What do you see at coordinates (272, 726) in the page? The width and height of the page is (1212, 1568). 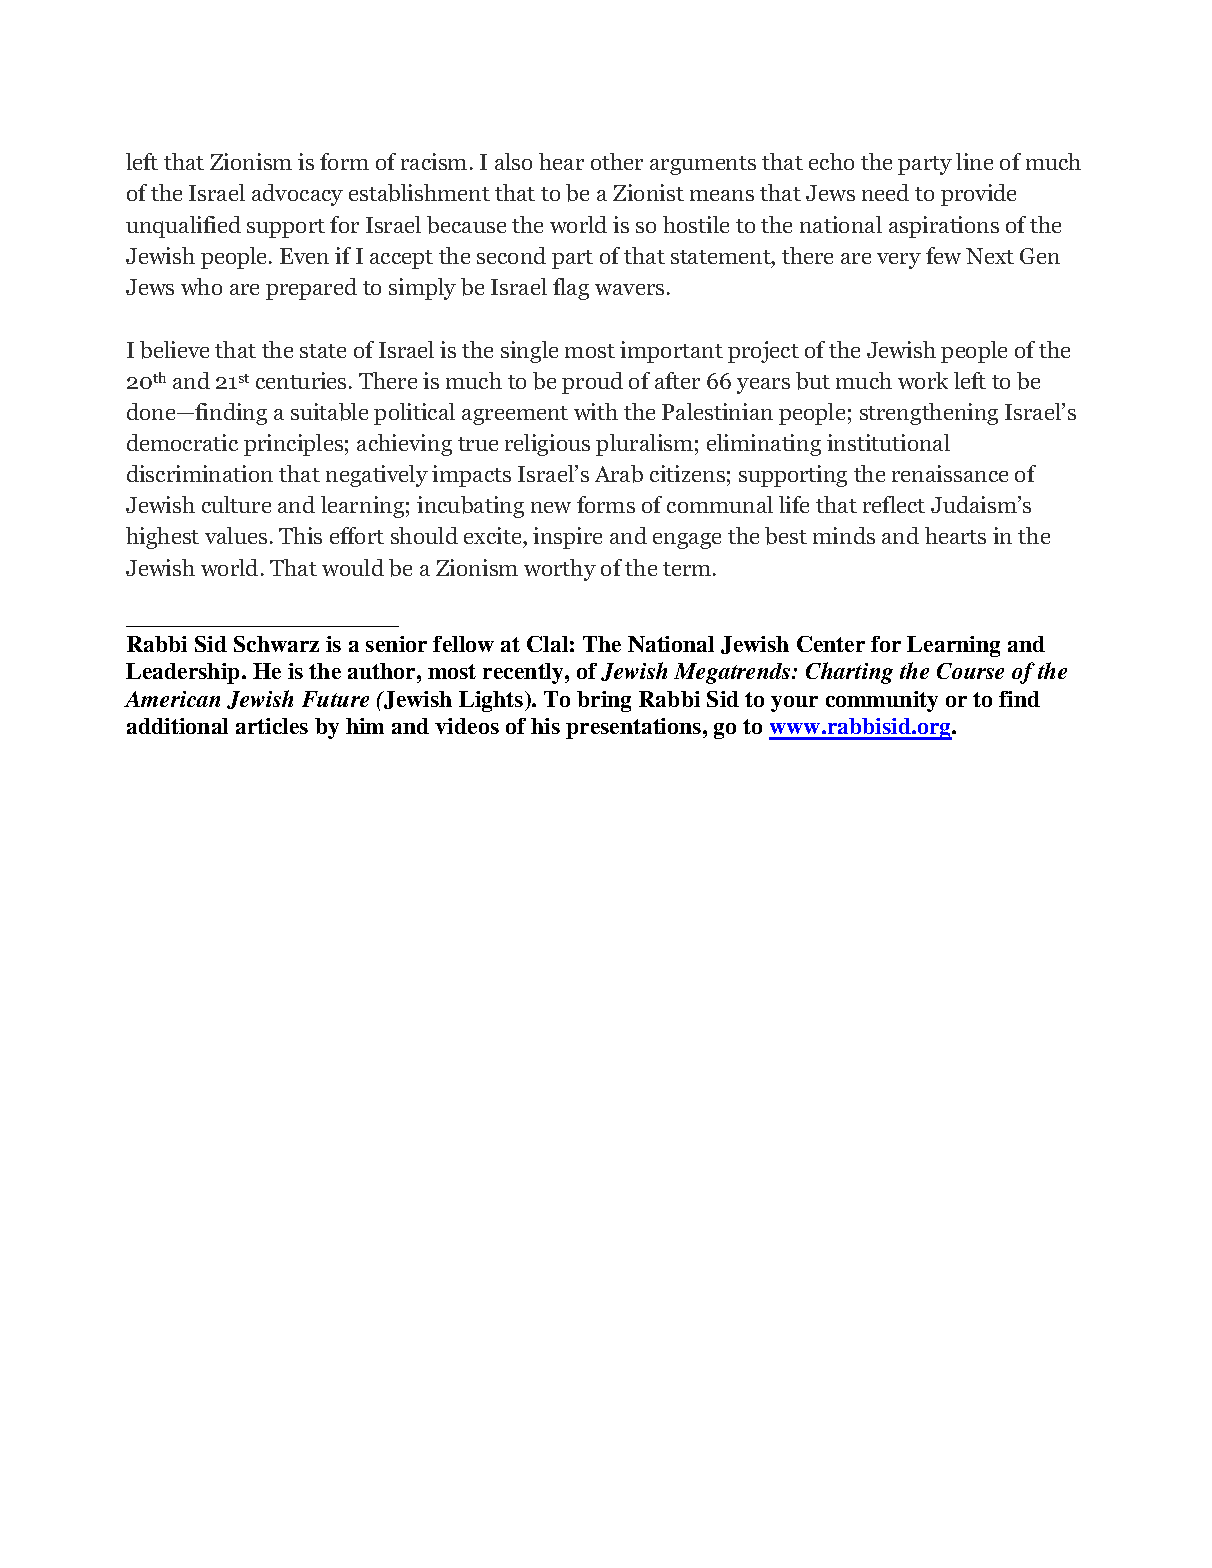 I see `articles` at bounding box center [272, 726].
